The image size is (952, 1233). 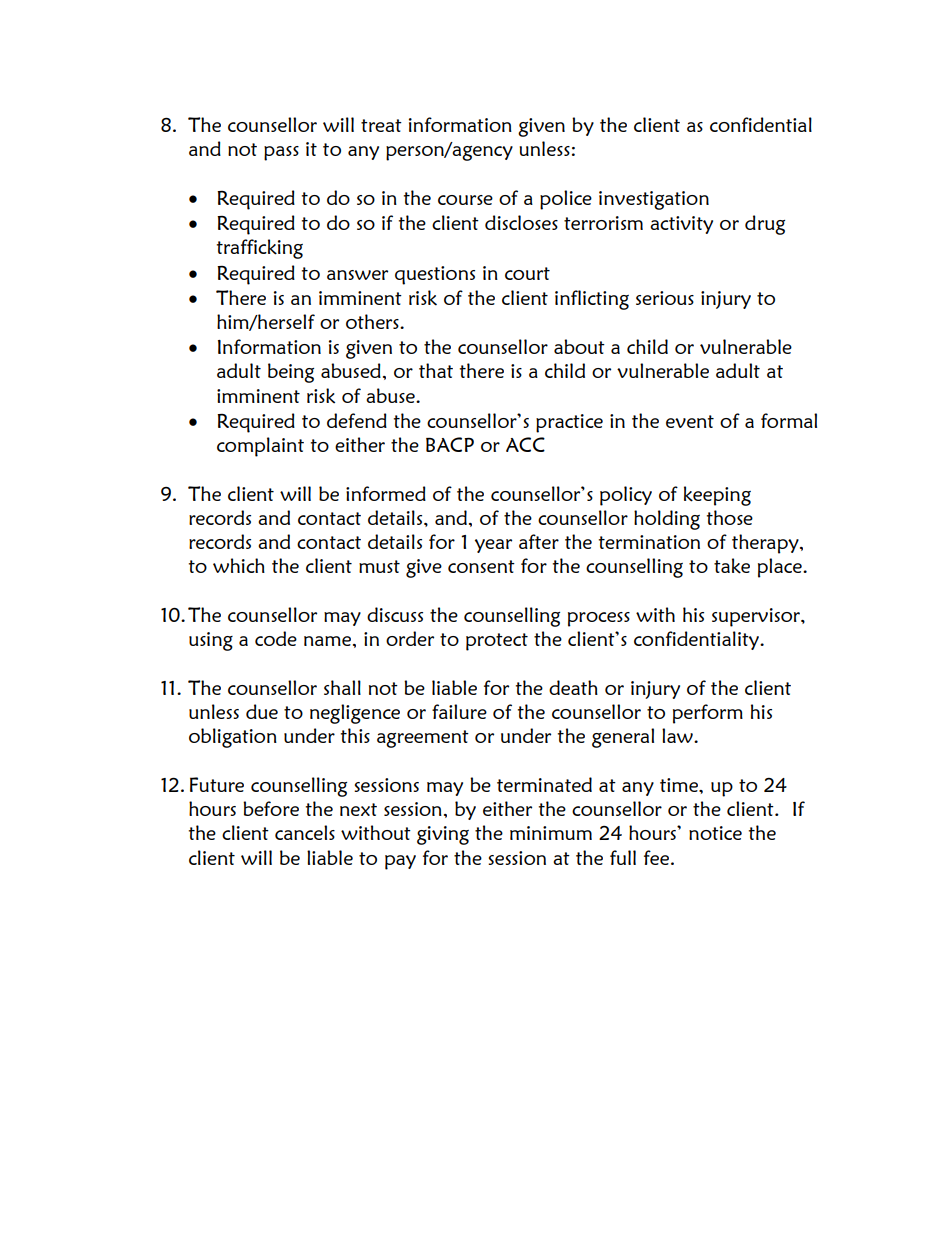 What do you see at coordinates (497, 642) in the screenshot?
I see `protect` at bounding box center [497, 642].
